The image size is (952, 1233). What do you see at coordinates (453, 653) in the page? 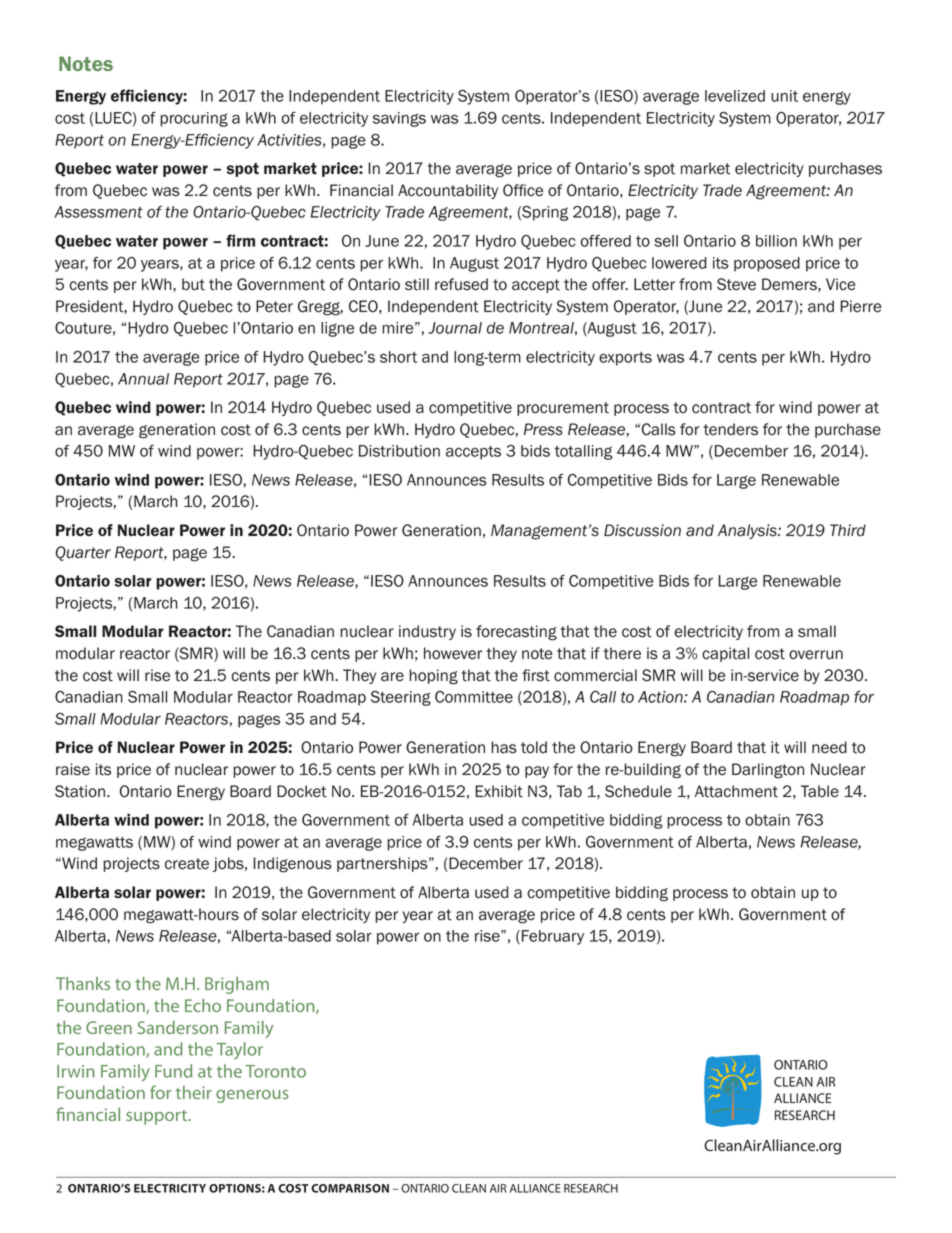
I see `however` at bounding box center [453, 653].
